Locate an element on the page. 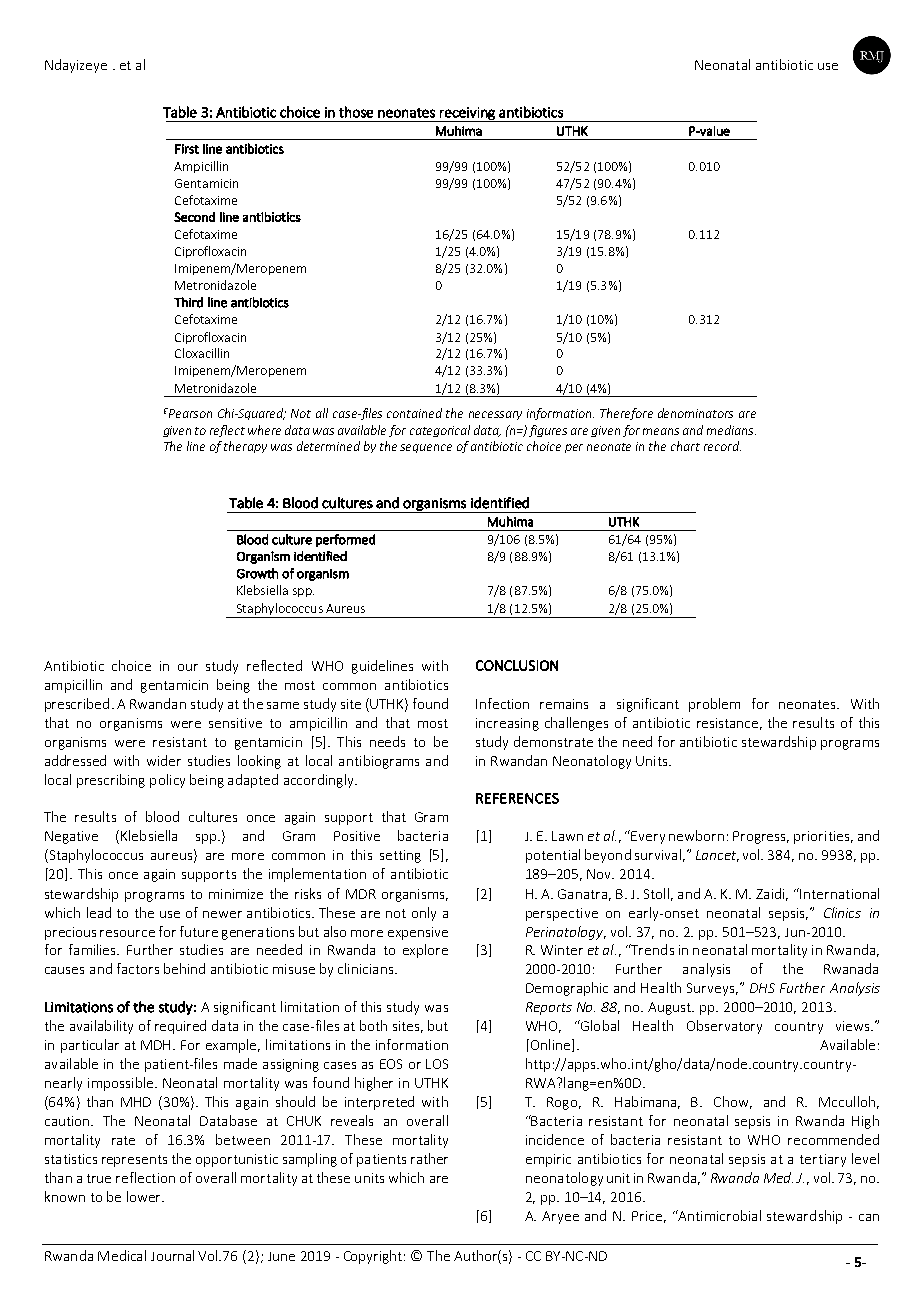 The image size is (924, 1308). necessary is located at coordinates (495, 415).
